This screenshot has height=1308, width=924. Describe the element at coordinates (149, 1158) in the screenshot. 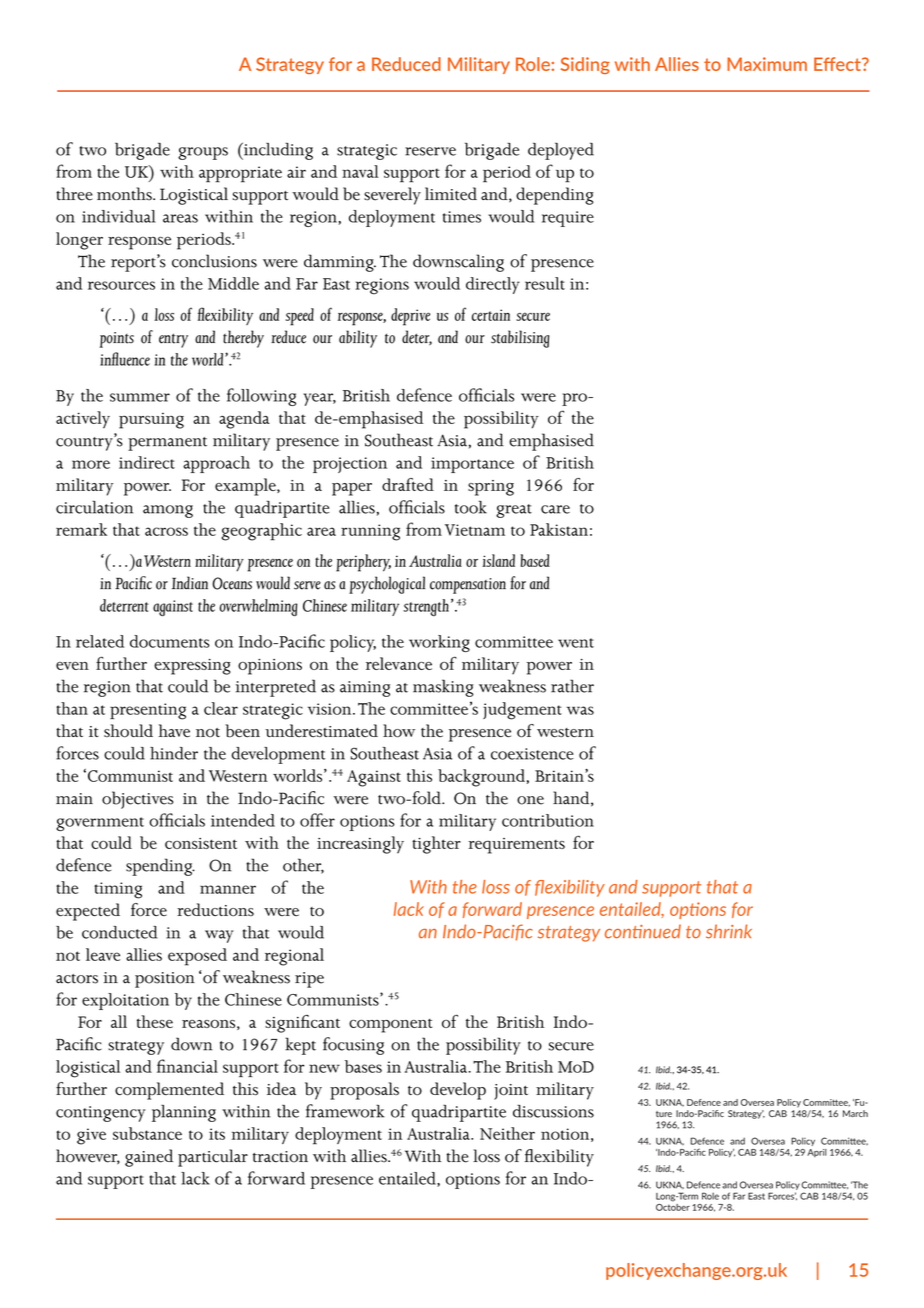

I see `gained` at that location.
